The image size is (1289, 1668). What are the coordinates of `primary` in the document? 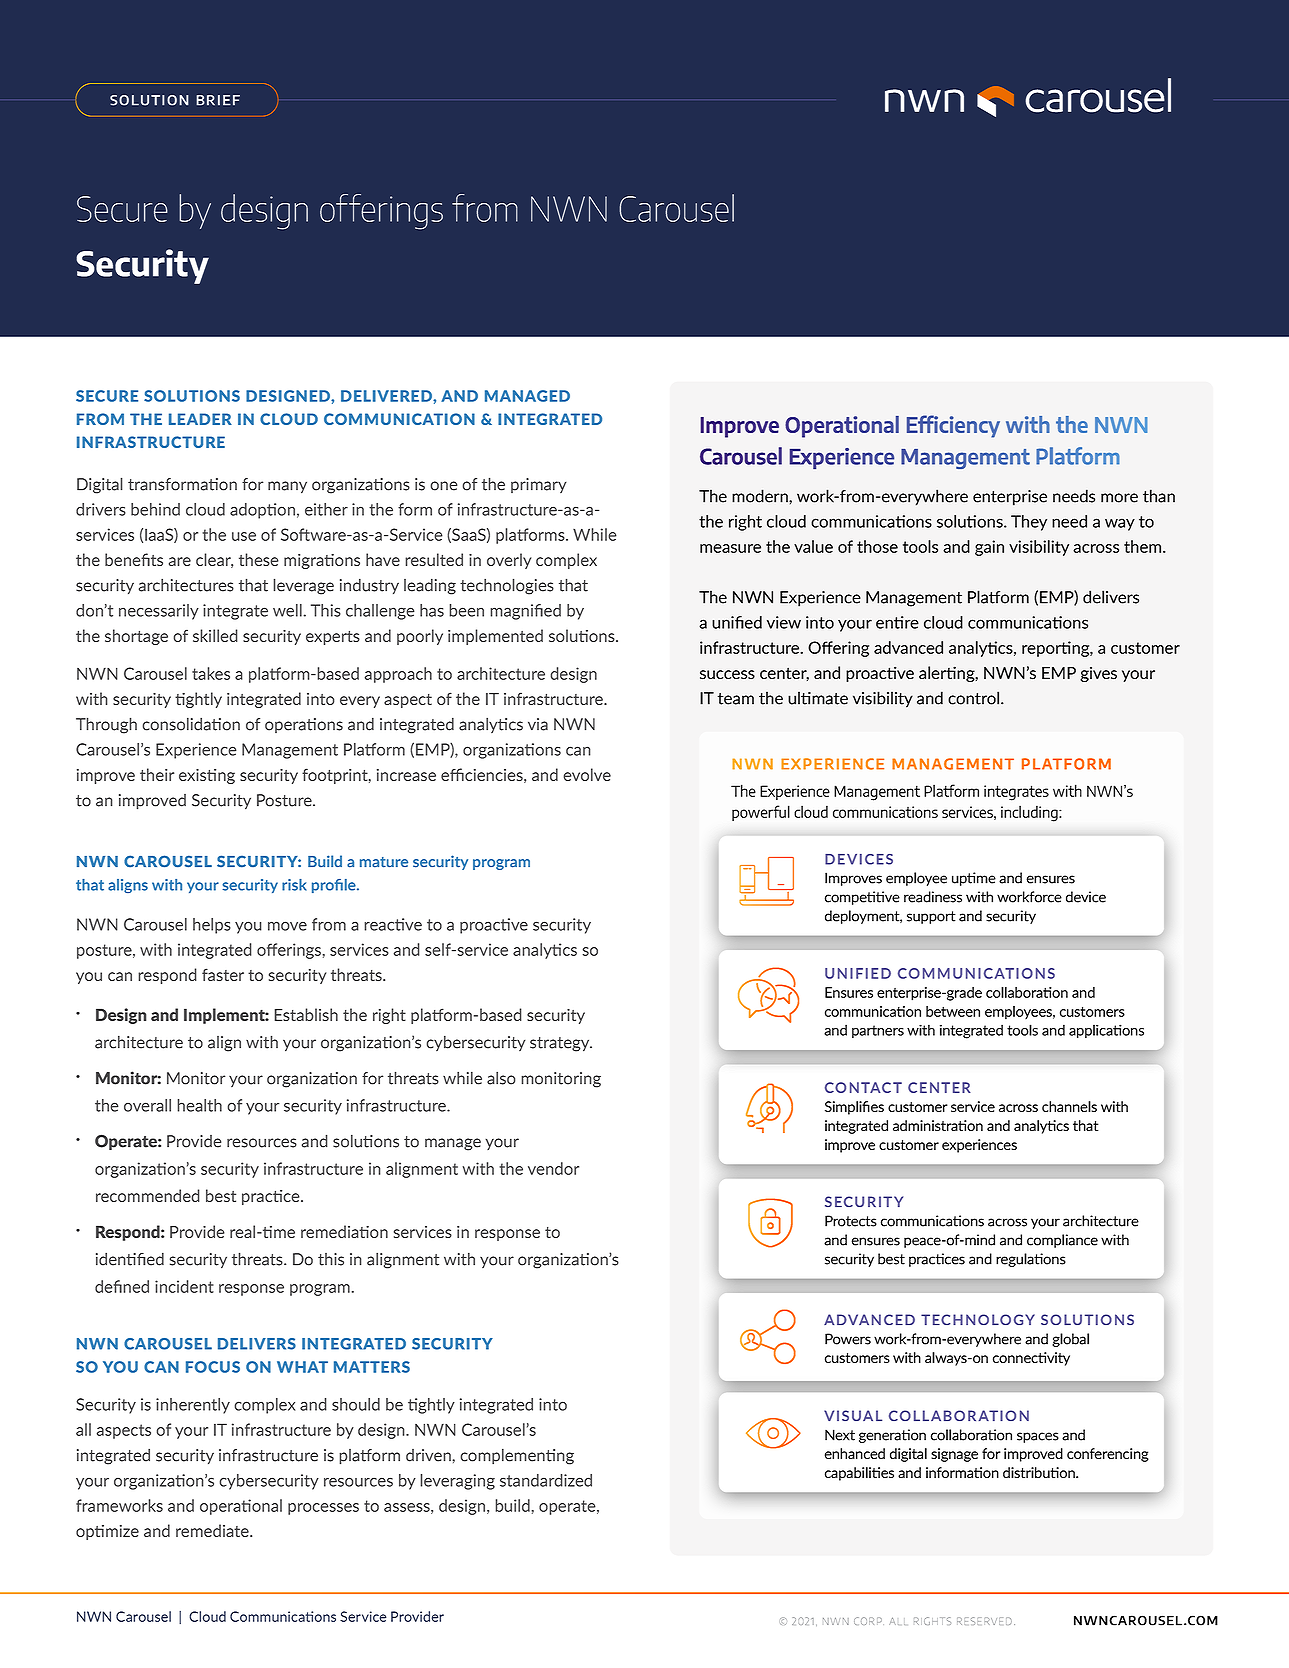 It's located at (539, 485).
